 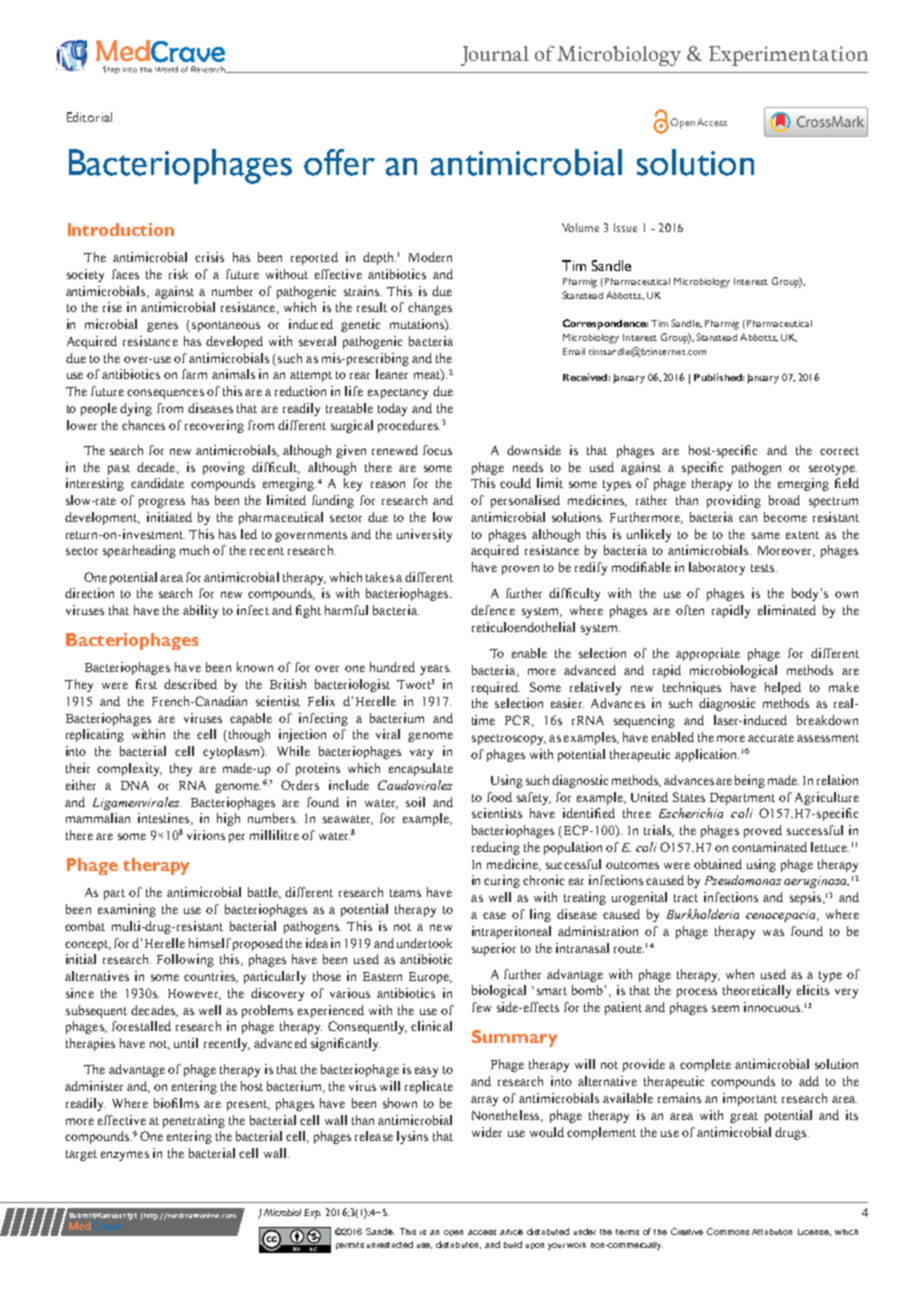 I want to click on distribution, so click(x=458, y=1245).
